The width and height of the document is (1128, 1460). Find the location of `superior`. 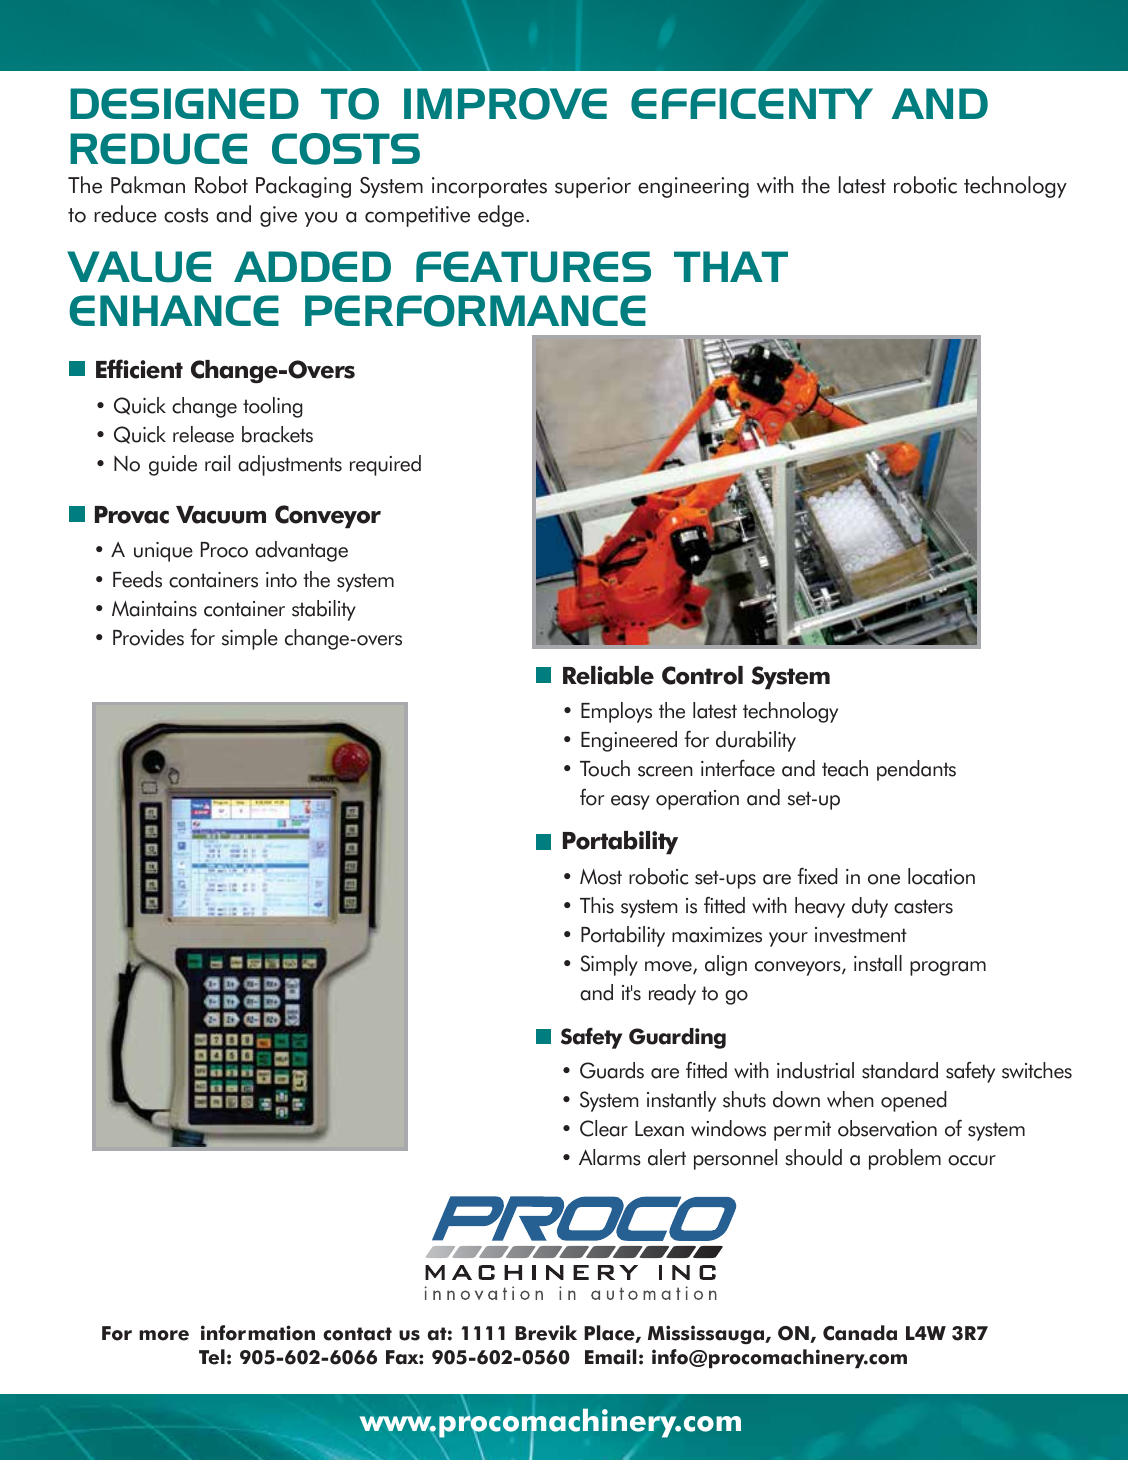

superior is located at coordinates (593, 187).
